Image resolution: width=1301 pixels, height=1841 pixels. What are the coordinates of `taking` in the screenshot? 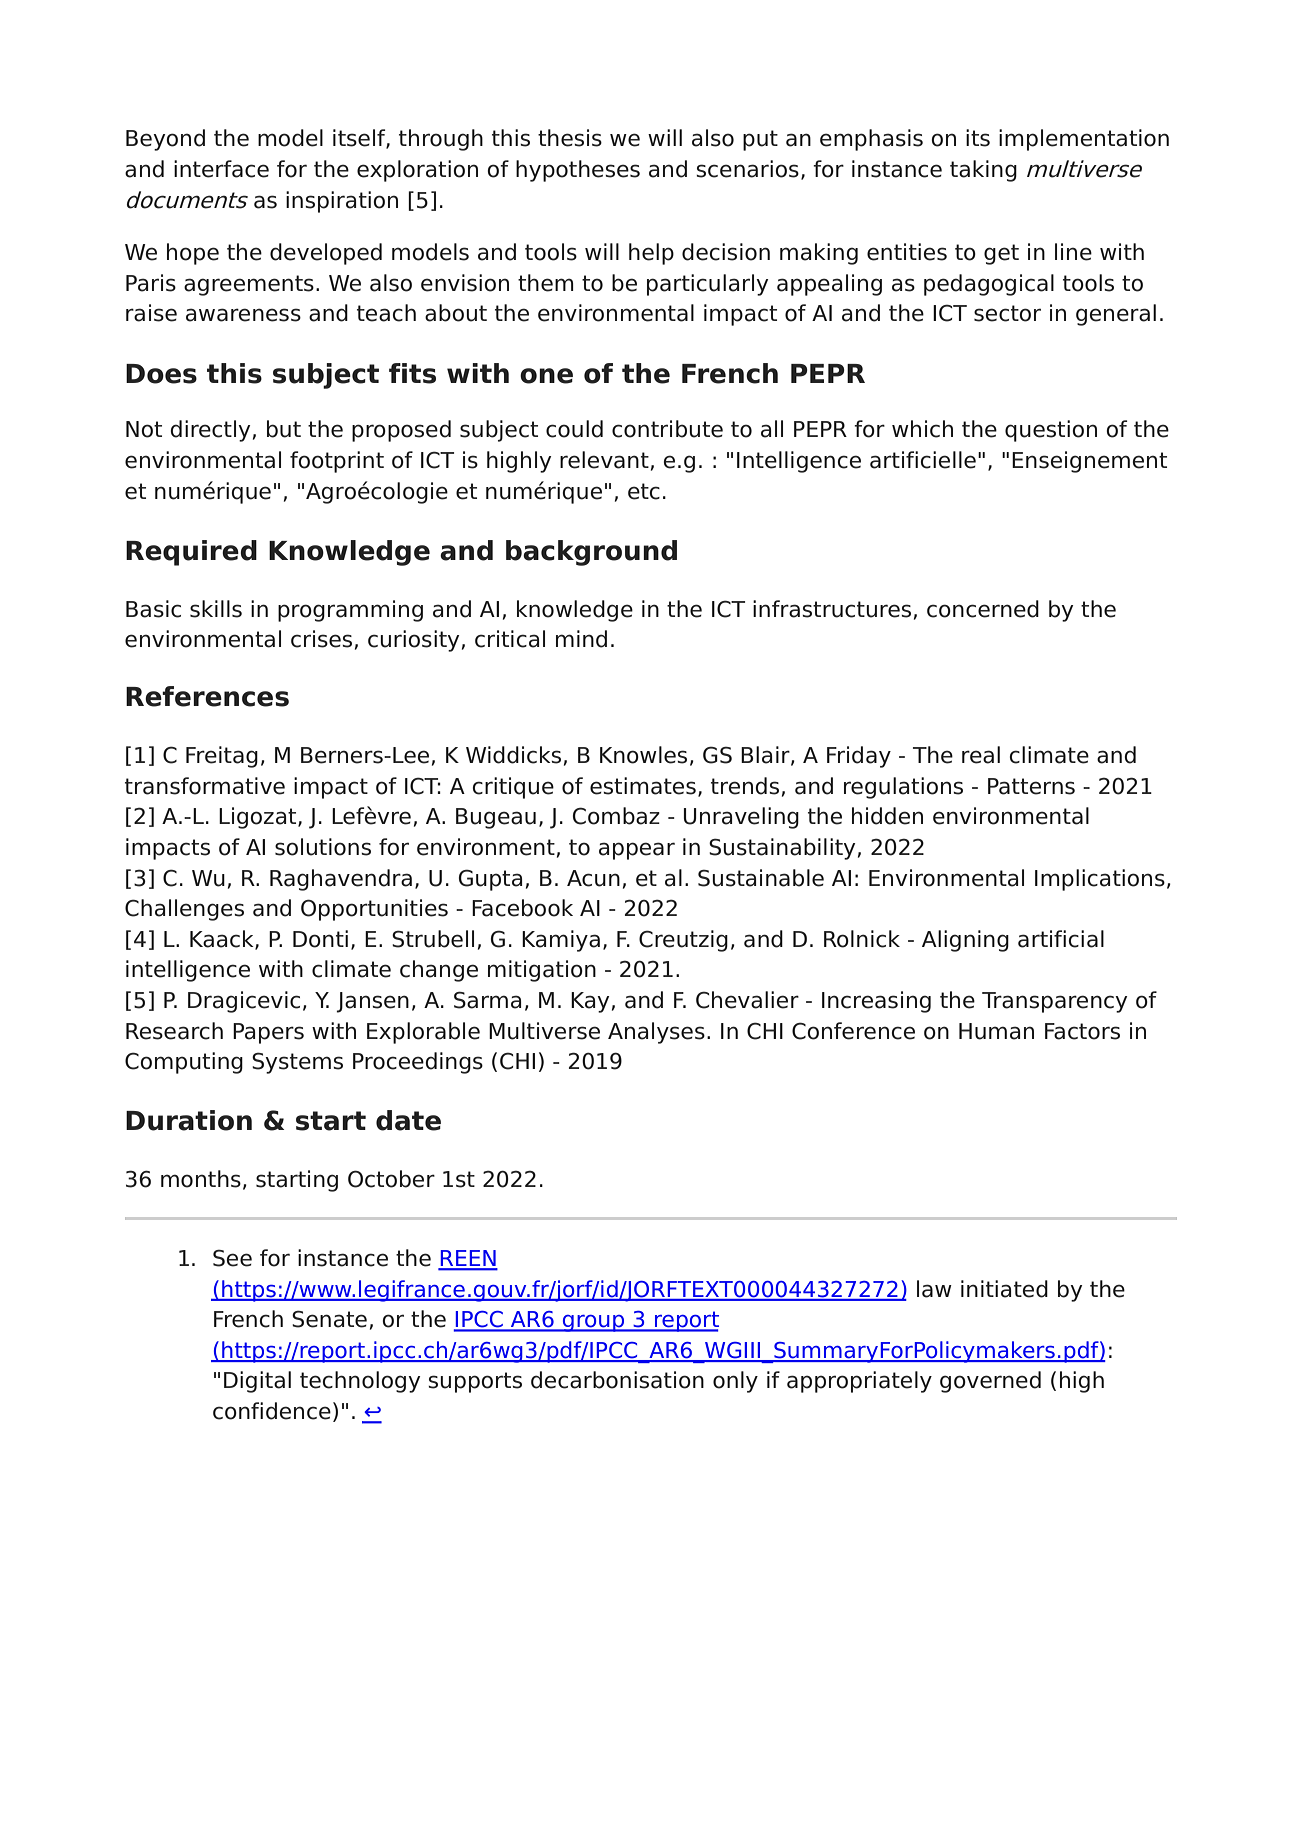 It's located at (983, 171).
